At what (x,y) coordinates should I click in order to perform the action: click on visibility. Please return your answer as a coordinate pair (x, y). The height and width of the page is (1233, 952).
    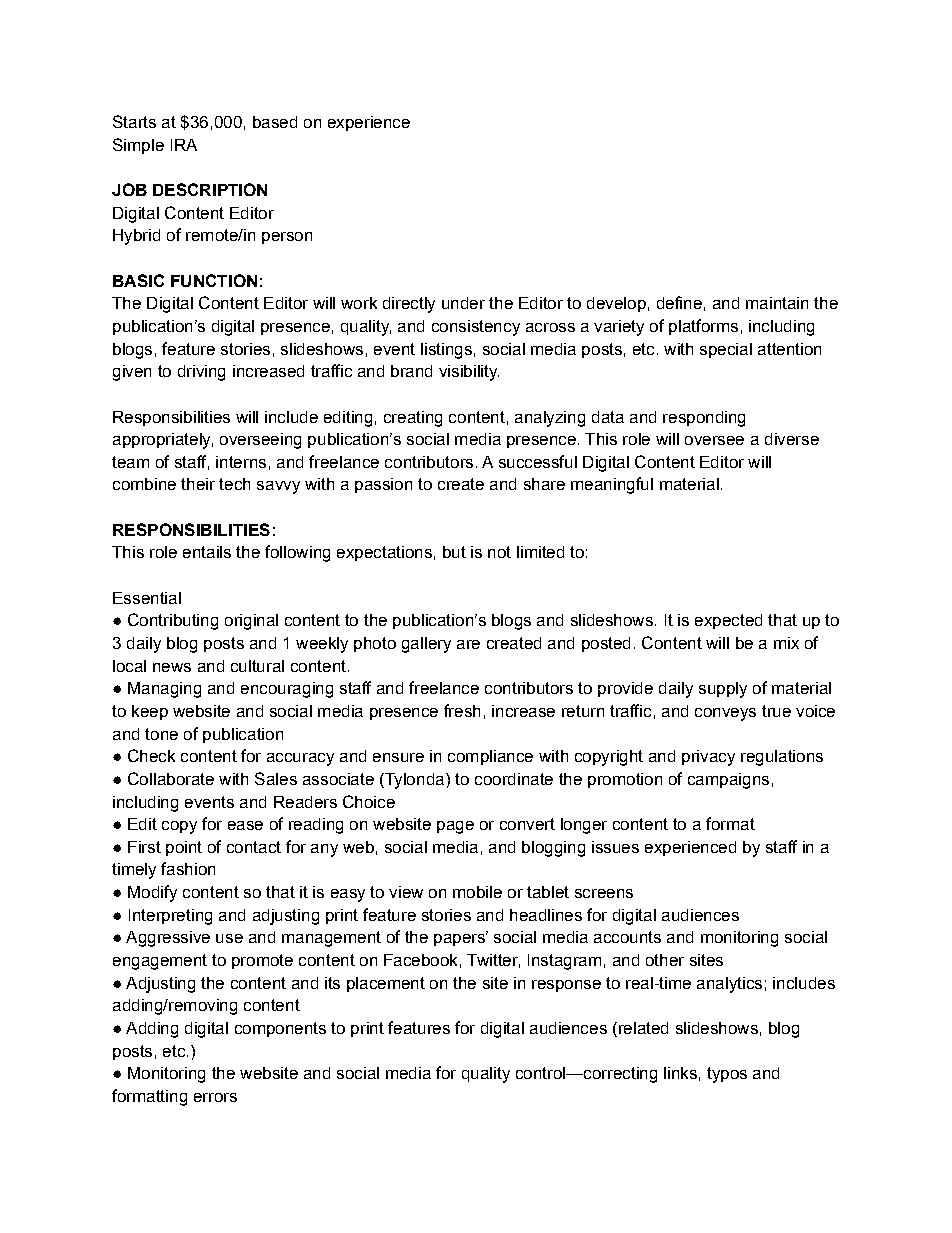
    Looking at the image, I should click on (469, 373).
